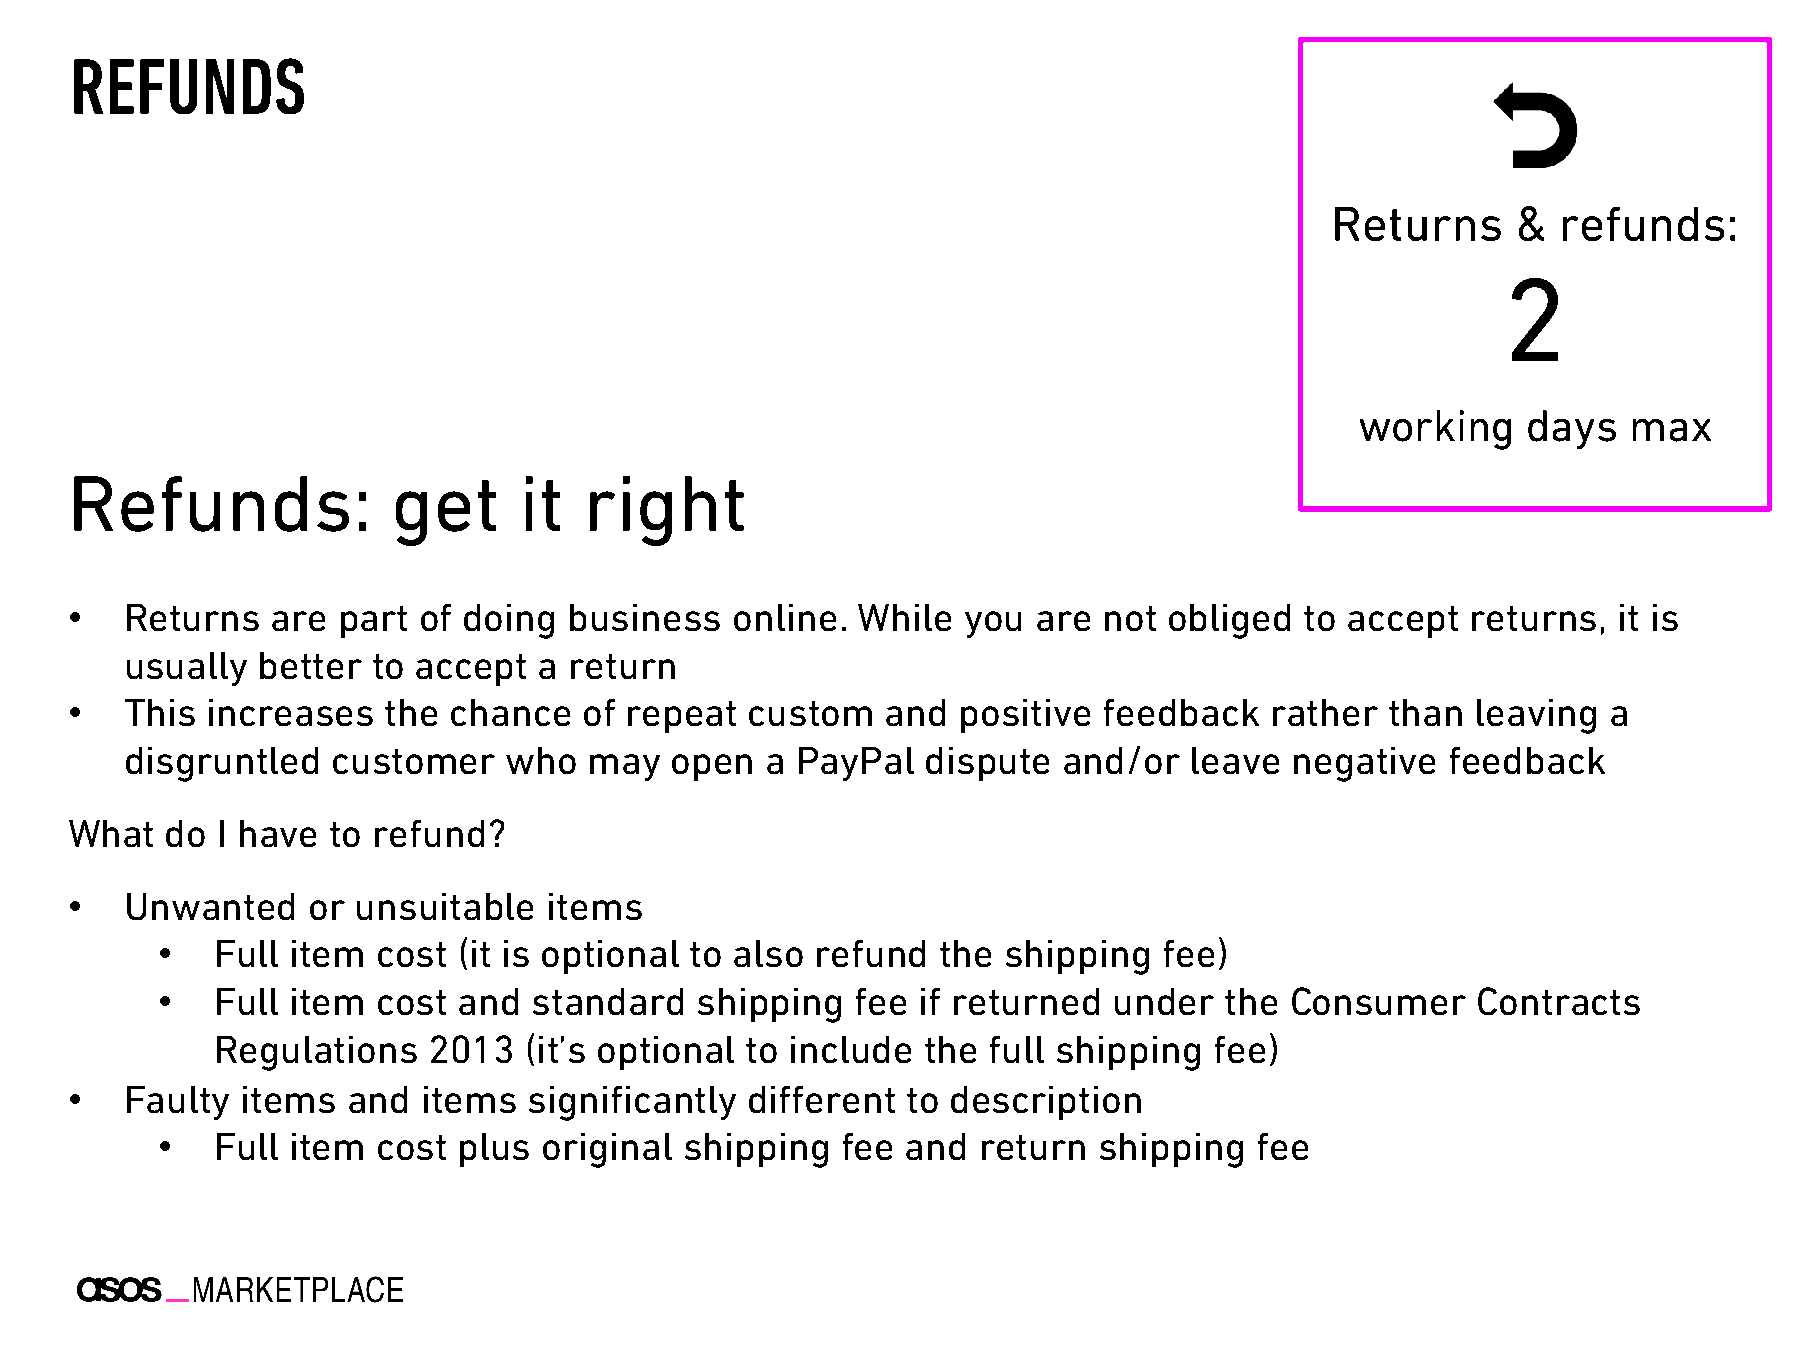 This screenshot has width=1805, height=1354. I want to click on right, so click(667, 511).
